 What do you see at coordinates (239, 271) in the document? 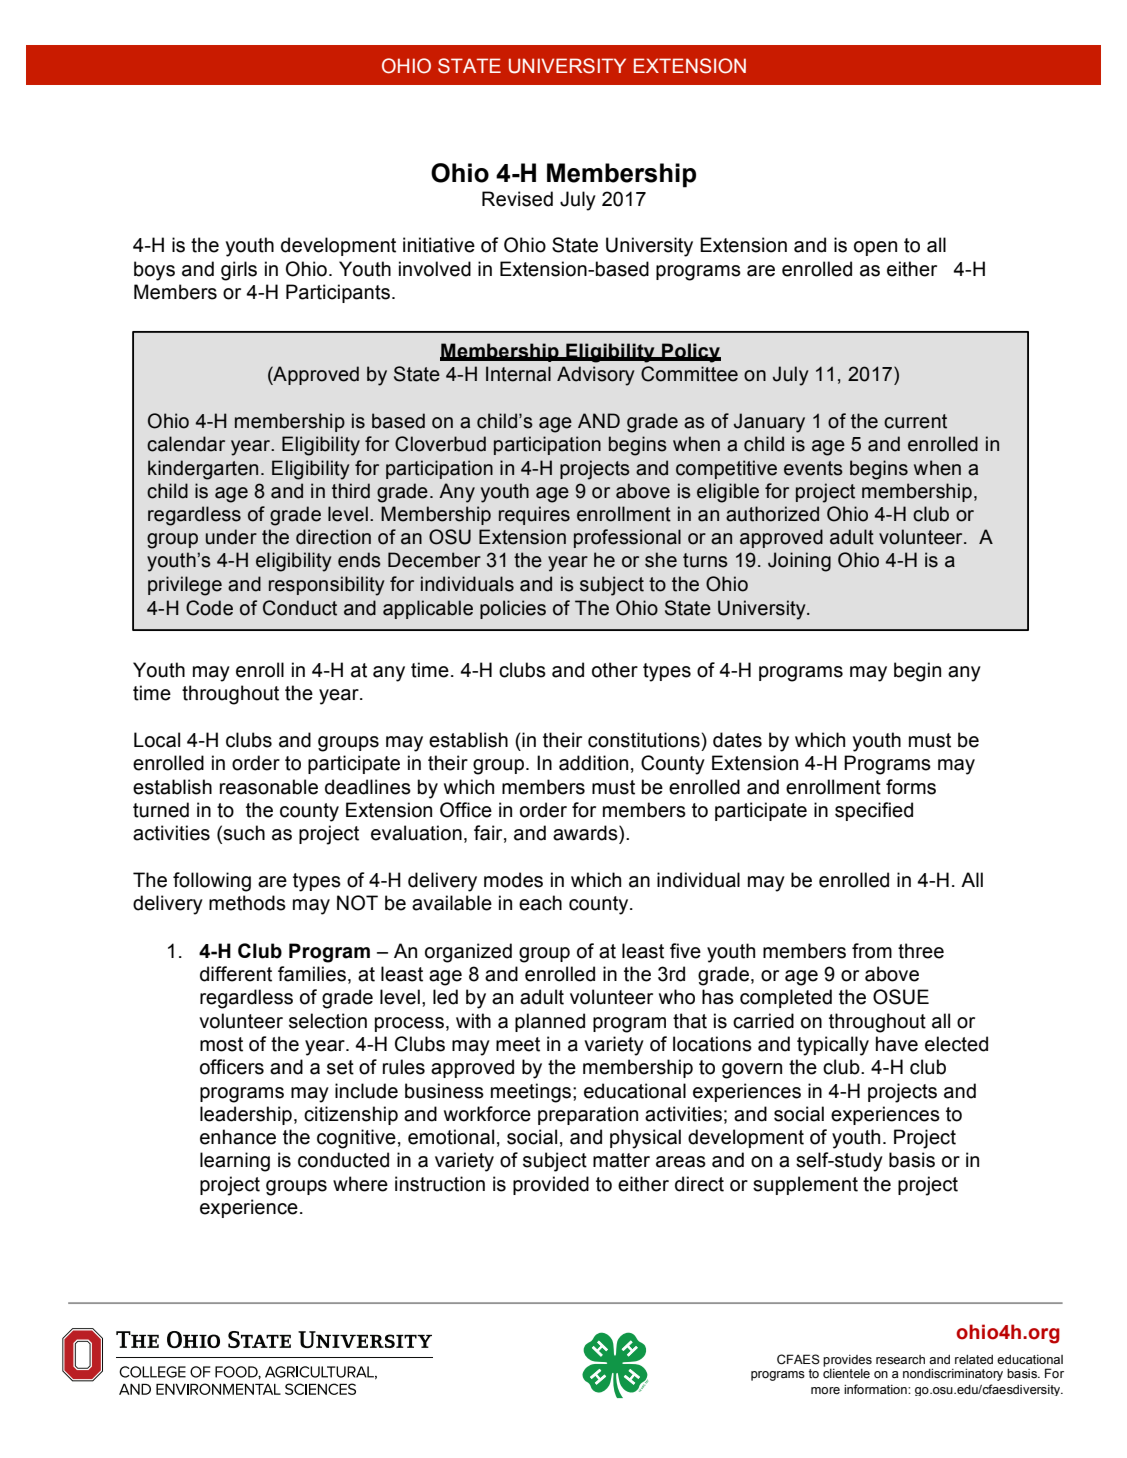
I see `girls` at bounding box center [239, 271].
